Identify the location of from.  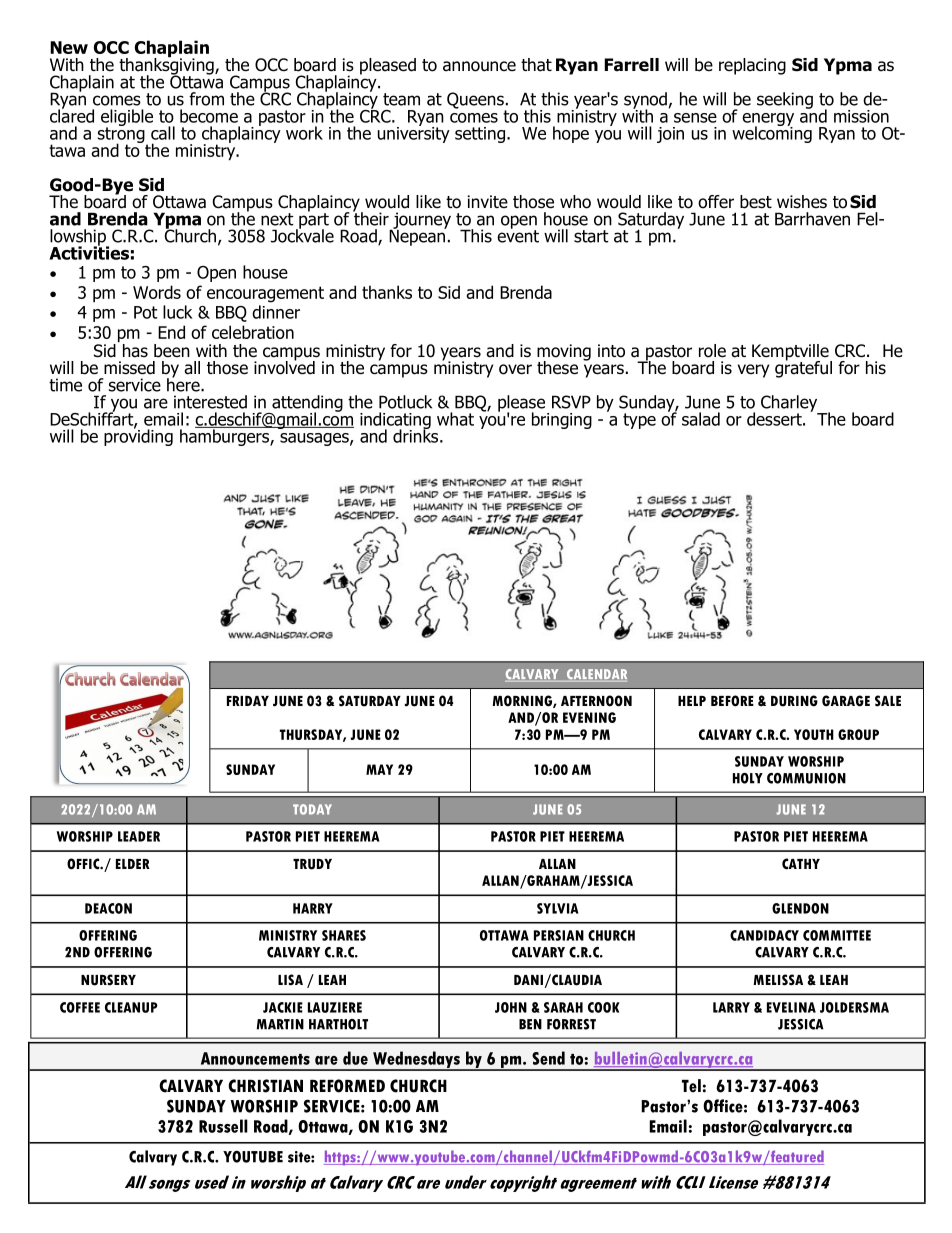
(206, 99).
